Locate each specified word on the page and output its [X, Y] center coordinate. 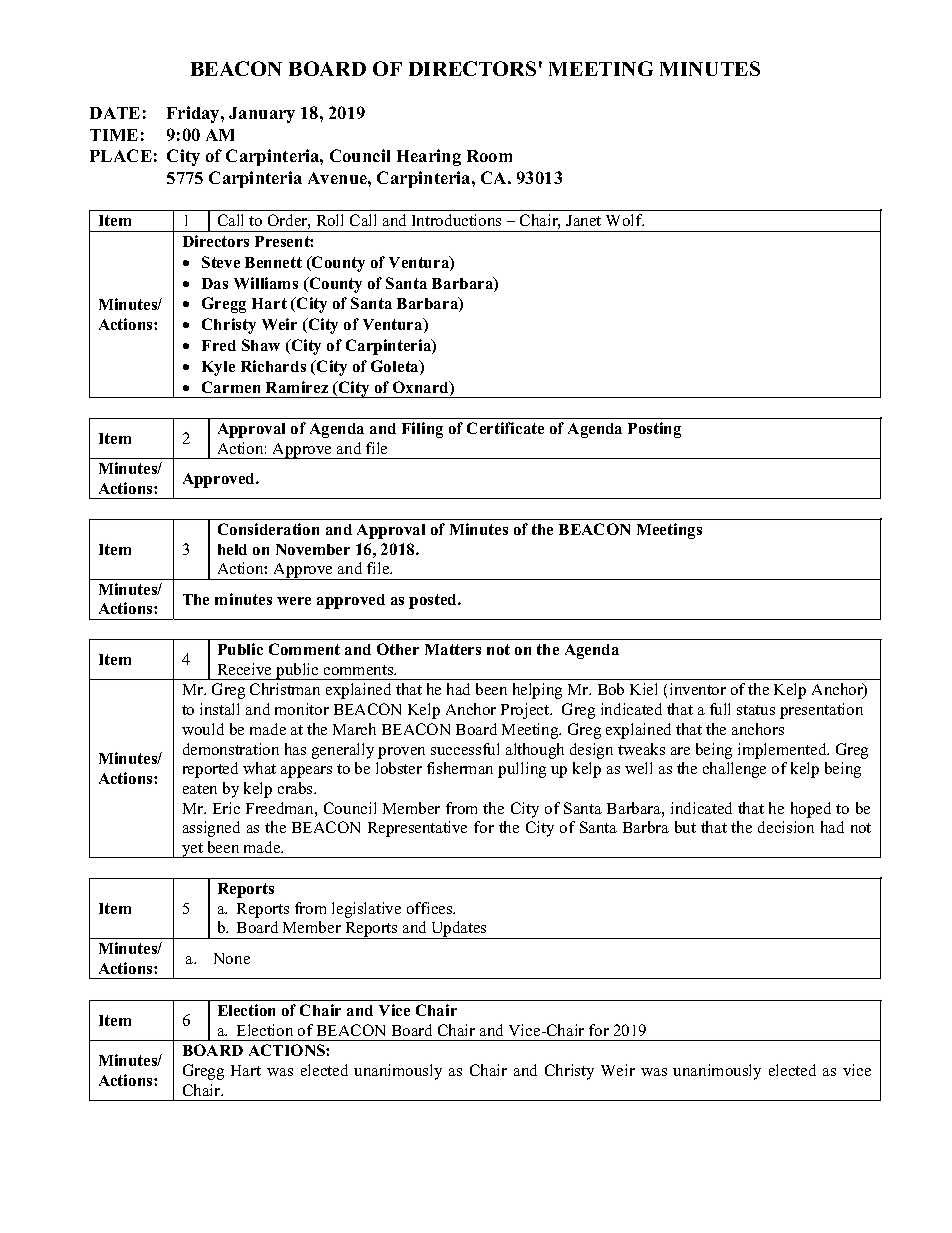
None [232, 958]
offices [431, 908]
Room [489, 156]
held [232, 549]
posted [434, 601]
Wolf [625, 220]
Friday [194, 114]
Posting [654, 430]
